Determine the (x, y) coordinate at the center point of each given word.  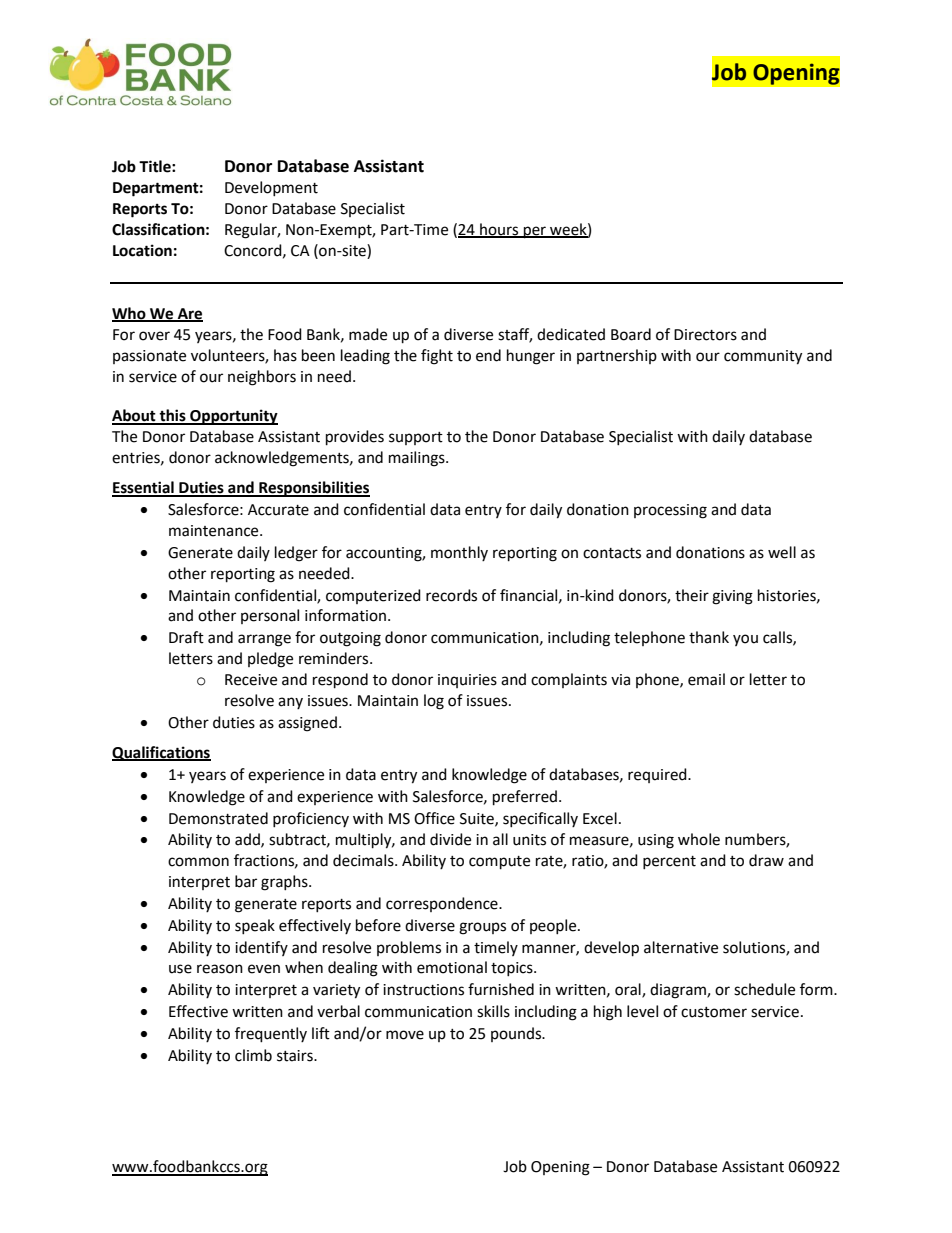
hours (499, 230)
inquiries (467, 681)
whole (699, 839)
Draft (186, 637)
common (198, 862)
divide (450, 839)
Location (142, 250)
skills (493, 1011)
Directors (705, 335)
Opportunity (233, 417)
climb (253, 1055)
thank (709, 637)
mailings (418, 459)
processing (670, 511)
